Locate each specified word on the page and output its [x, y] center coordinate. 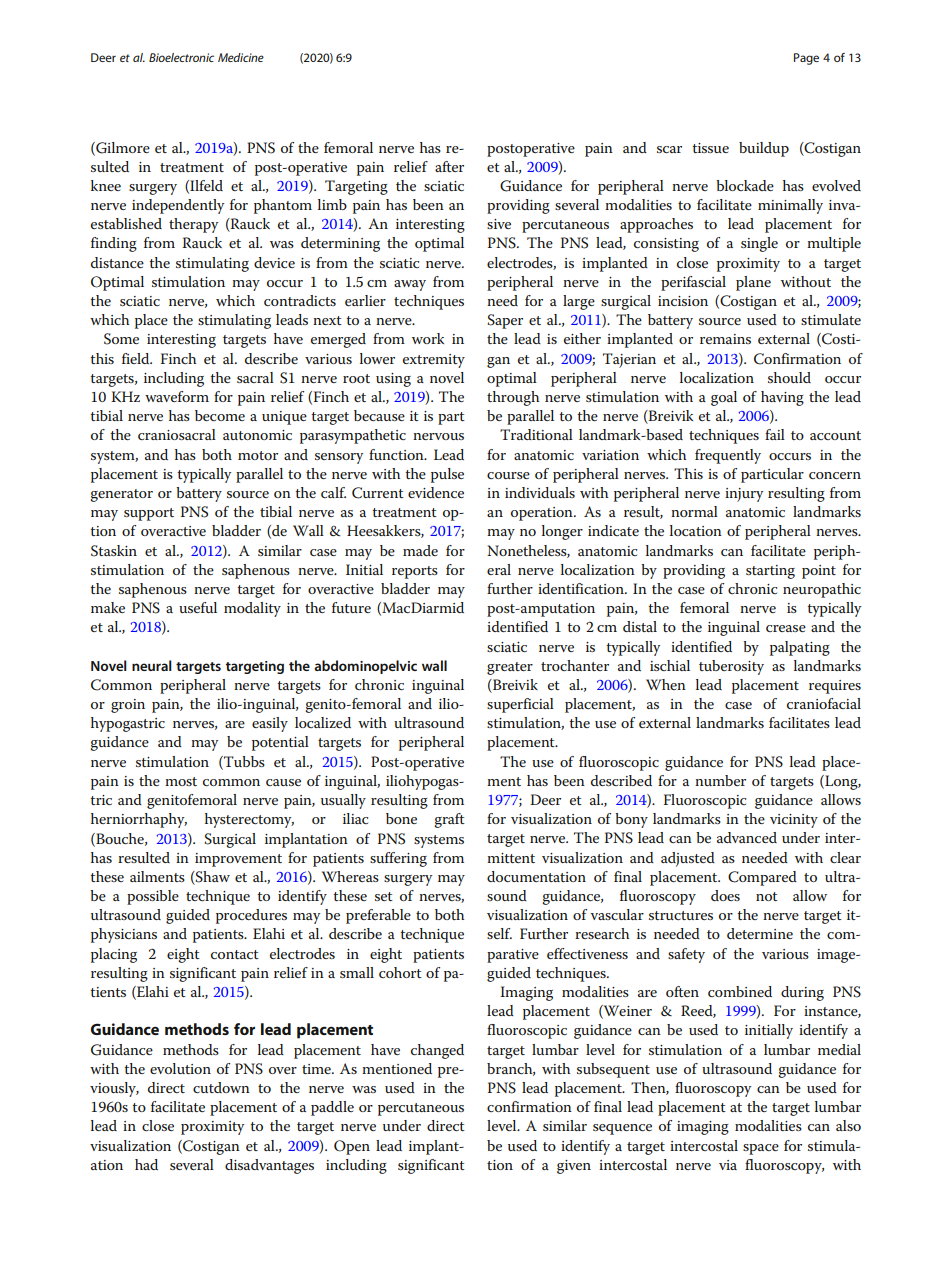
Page [806, 59]
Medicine [241, 57]
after [449, 166]
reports [415, 572]
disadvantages [269, 1166]
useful [198, 607]
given [574, 1167]
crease [786, 628]
